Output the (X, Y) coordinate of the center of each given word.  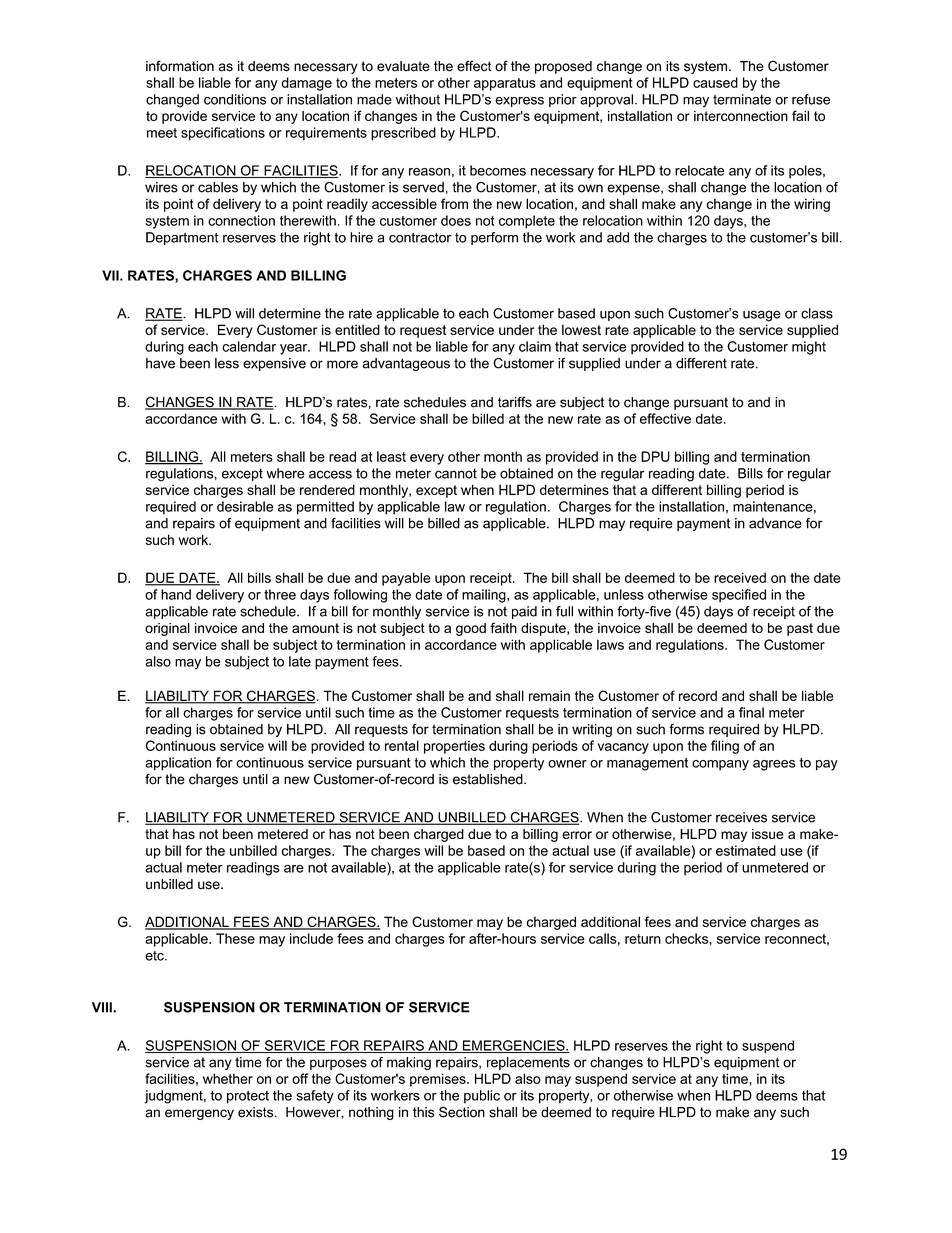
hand (176, 594)
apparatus (505, 84)
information (180, 66)
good (471, 629)
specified (739, 596)
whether (228, 1078)
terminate (742, 99)
